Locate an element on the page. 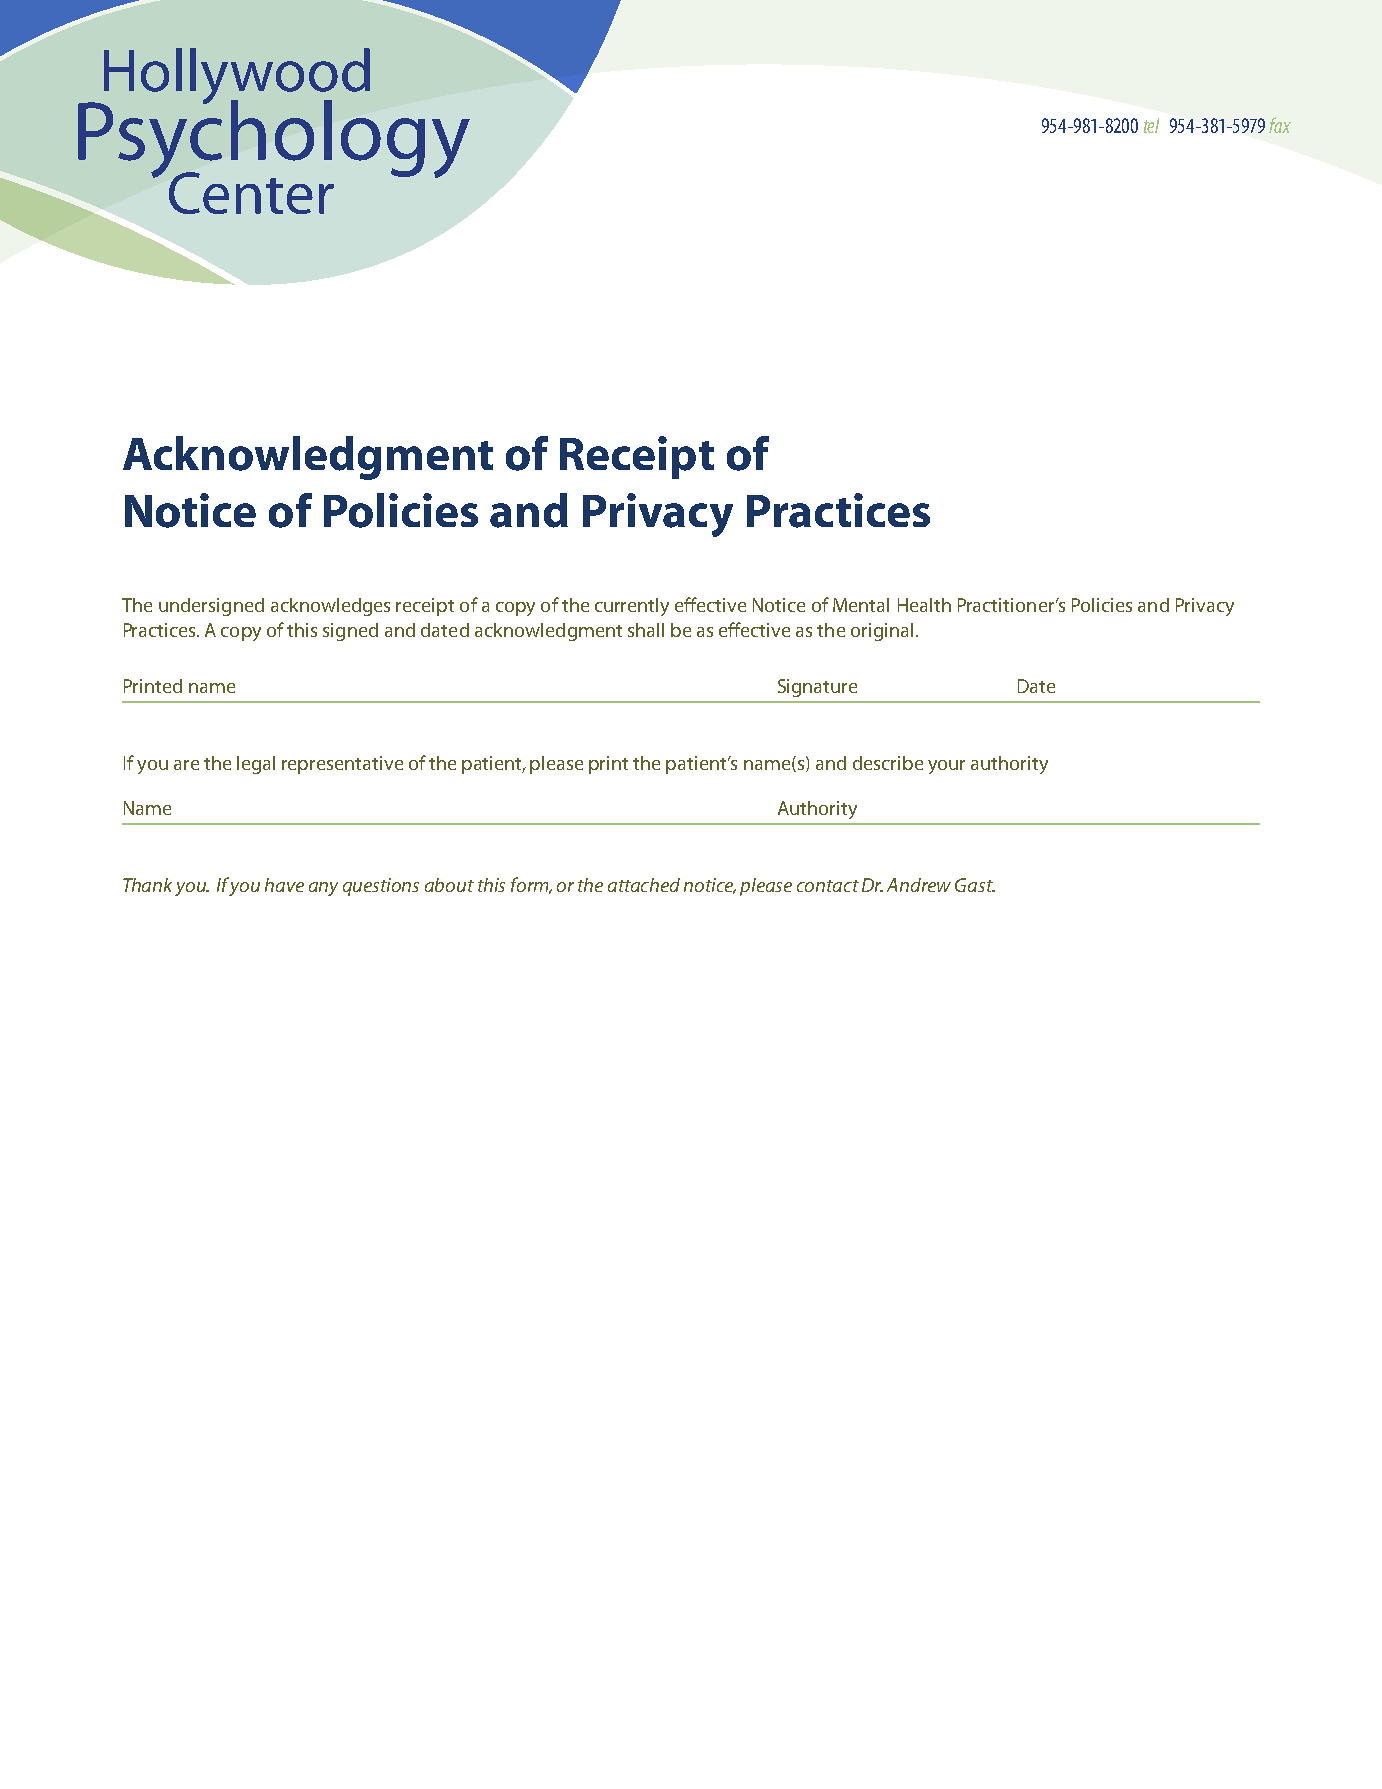 The image size is (1382, 1789). Health is located at coordinates (924, 605).
